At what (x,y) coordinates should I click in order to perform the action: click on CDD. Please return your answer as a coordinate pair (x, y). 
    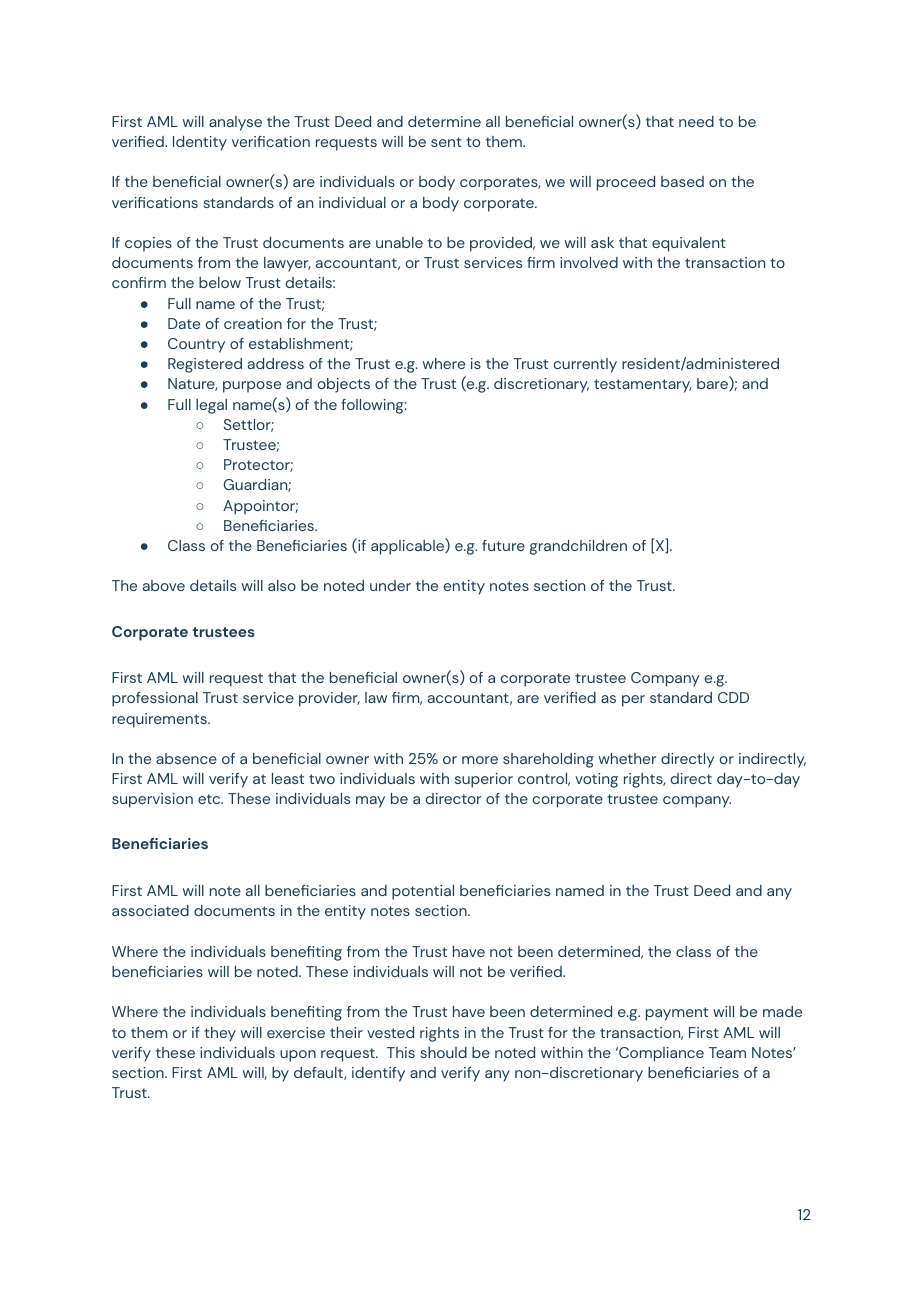
    Looking at the image, I should click on (733, 697).
